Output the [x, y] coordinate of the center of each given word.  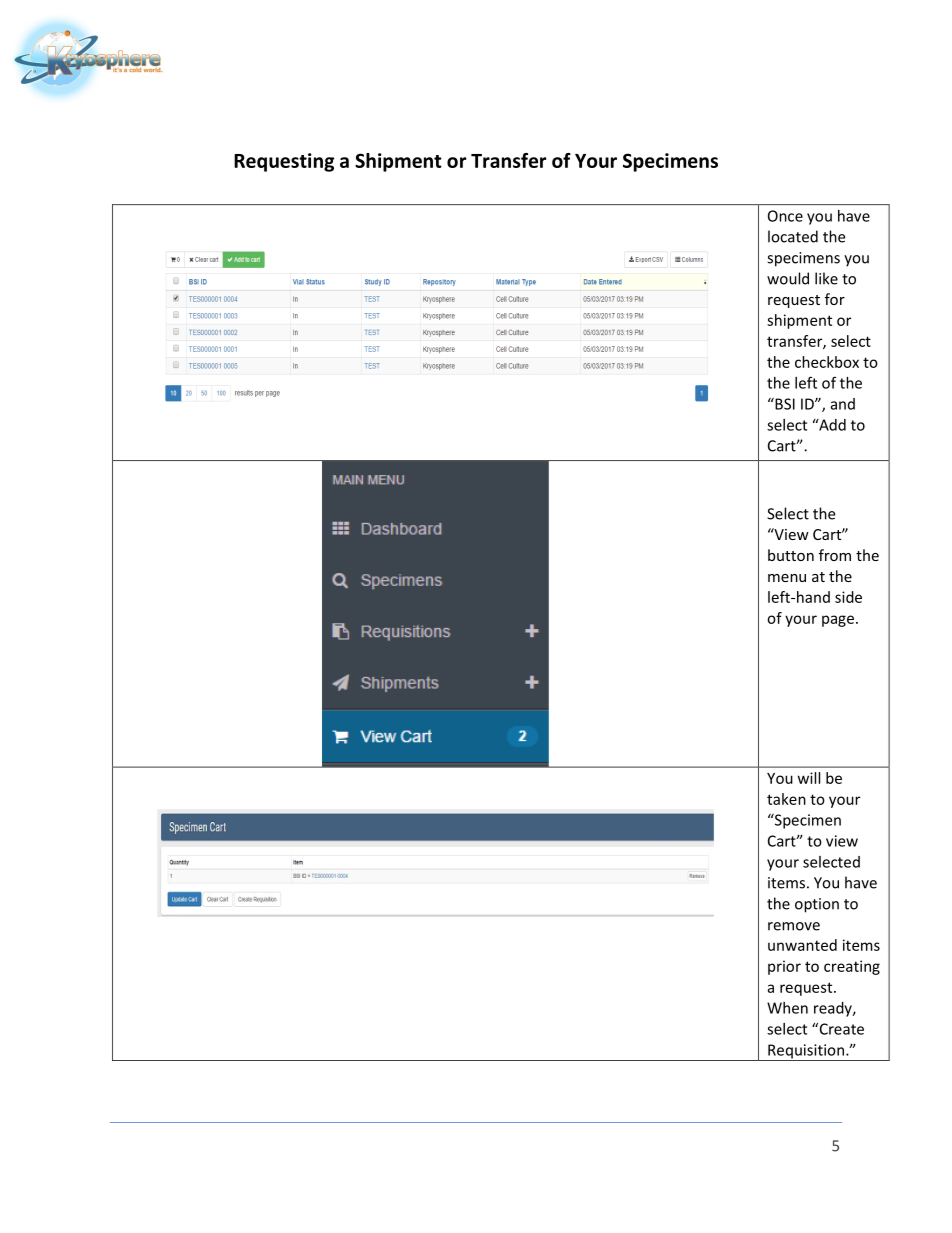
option [817, 905]
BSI [784, 404]
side [848, 597]
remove [794, 926]
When [787, 1008]
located [793, 236]
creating [852, 967]
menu [787, 578]
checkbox [827, 362]
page [838, 621]
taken [786, 799]
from [835, 555]
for [835, 299]
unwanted [802, 945]
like [826, 278]
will [809, 778]
